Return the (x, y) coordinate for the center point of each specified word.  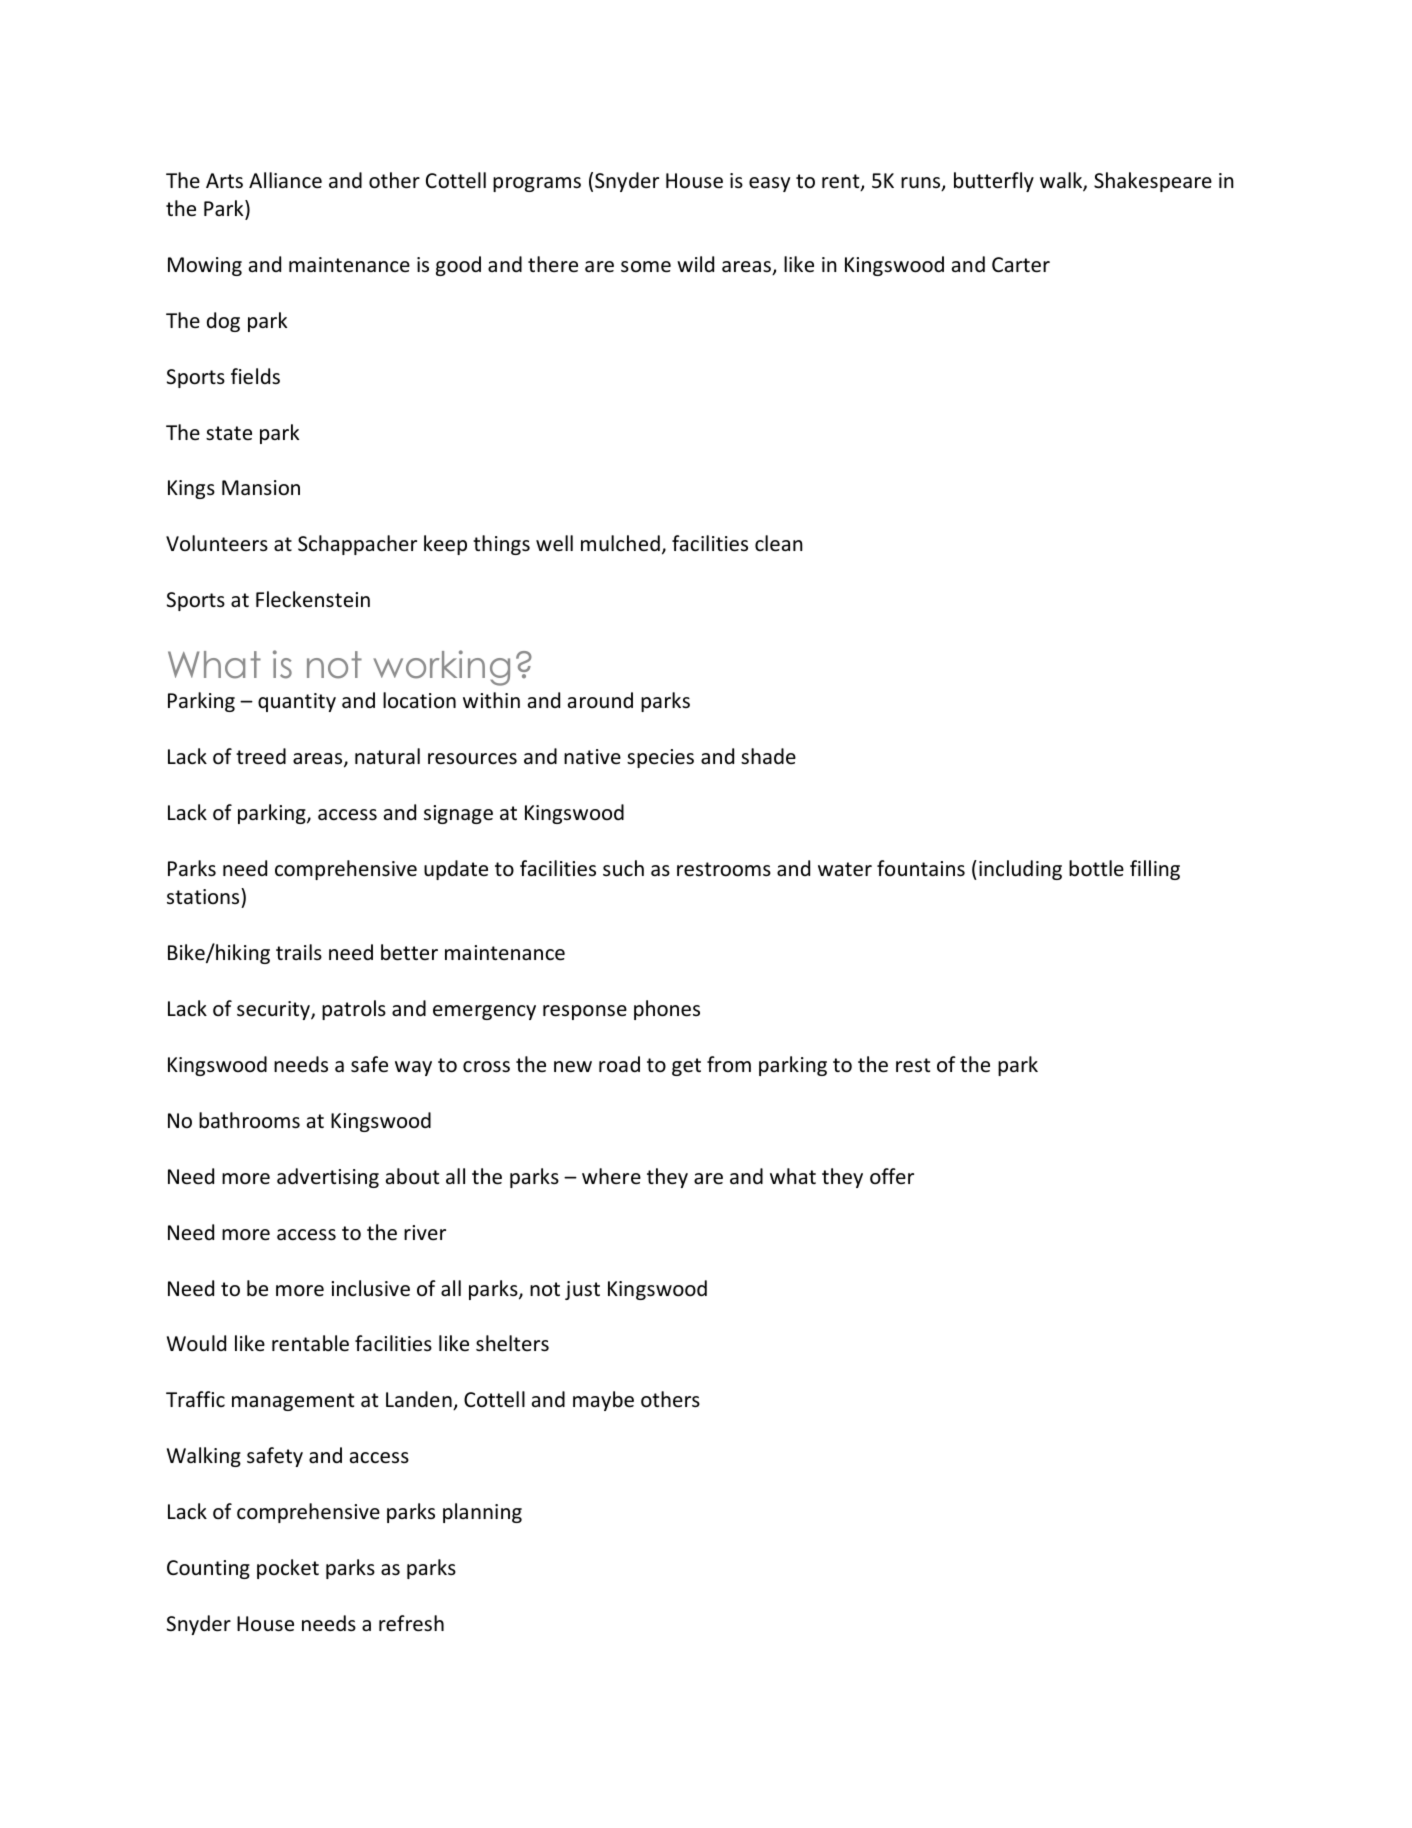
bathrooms (249, 1120)
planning (482, 1513)
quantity (297, 702)
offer (892, 1176)
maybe (603, 1401)
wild (695, 264)
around (600, 700)
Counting (208, 1569)
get (686, 1067)
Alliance (285, 180)
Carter (1021, 265)
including (1020, 870)
